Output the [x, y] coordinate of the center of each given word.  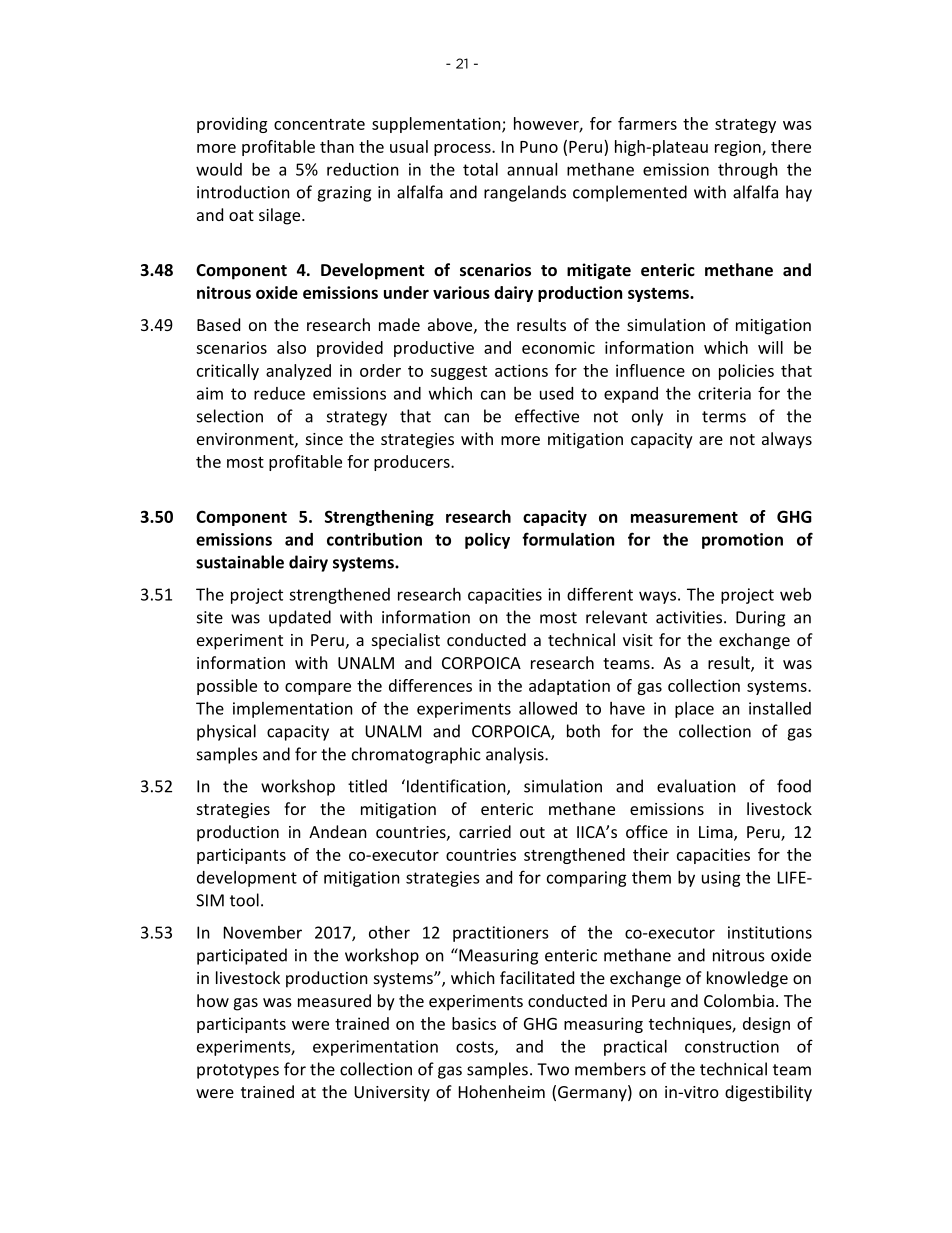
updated [300, 618]
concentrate [319, 124]
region [739, 148]
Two [553, 1069]
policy [487, 541]
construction [732, 1046]
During [760, 619]
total [480, 169]
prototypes [238, 1071]
